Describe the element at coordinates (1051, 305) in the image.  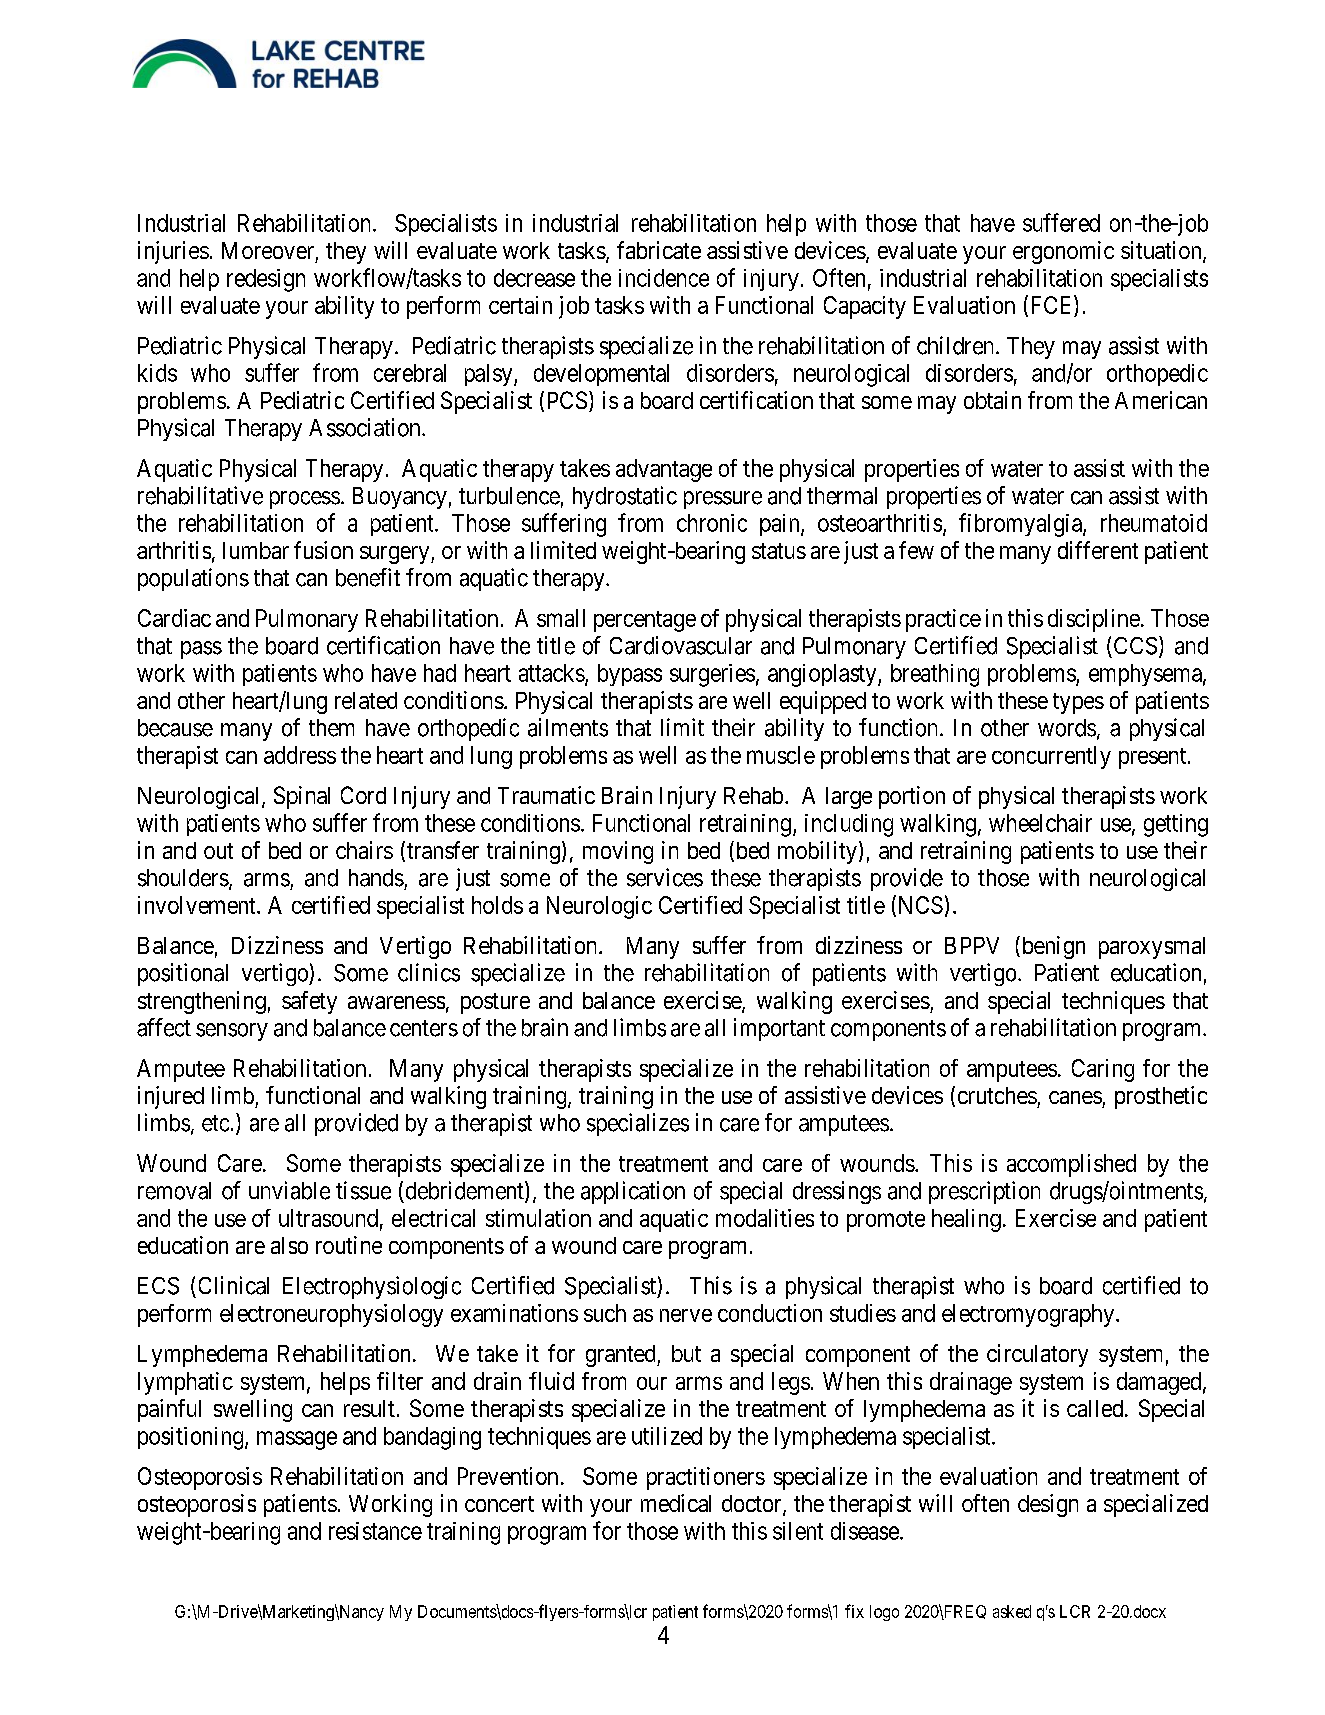
I see `FCE` at that location.
